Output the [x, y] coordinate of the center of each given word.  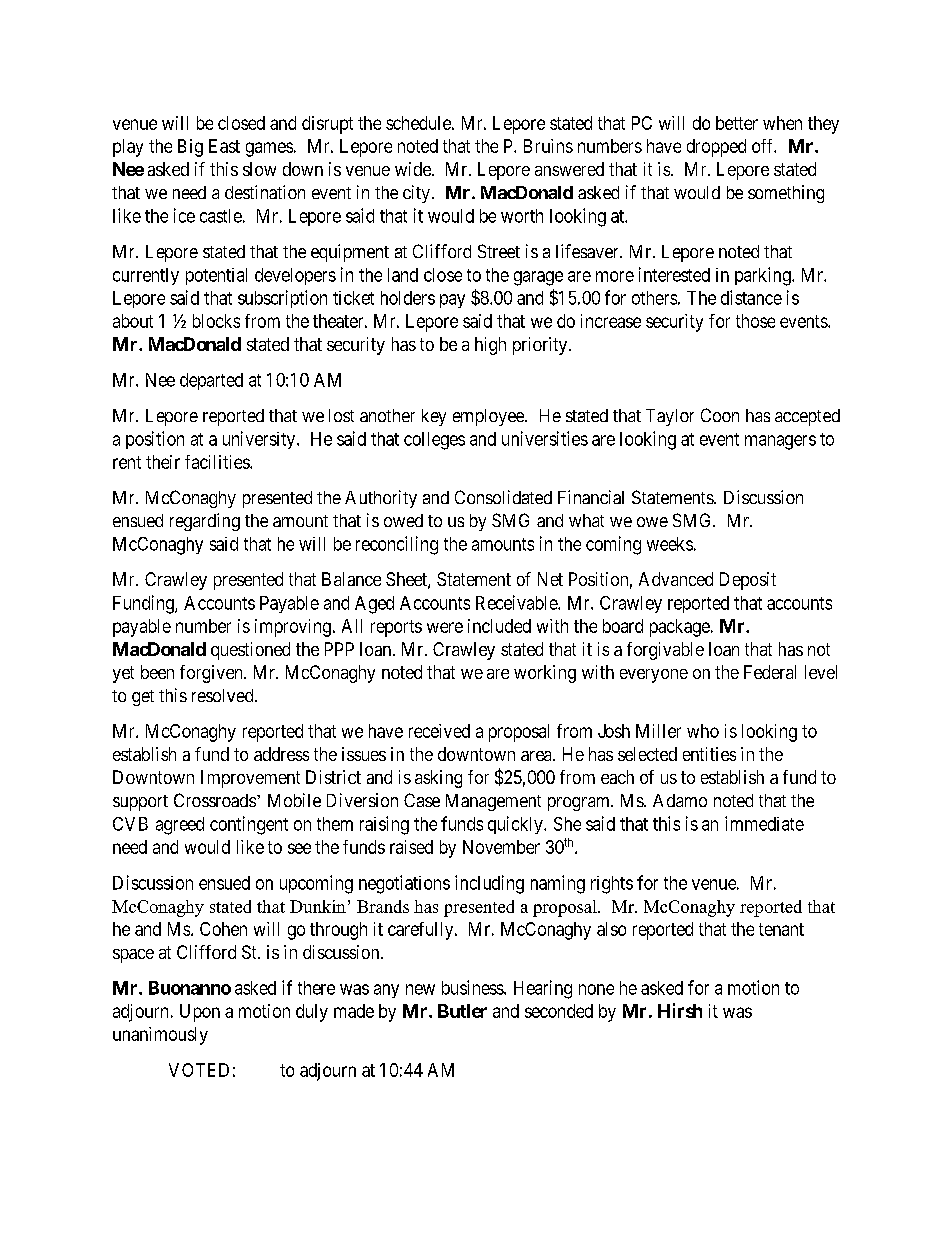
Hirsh [680, 1010]
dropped [716, 148]
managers [780, 442]
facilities [218, 462]
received [439, 731]
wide [414, 169]
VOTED [199, 1070]
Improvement [250, 779]
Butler [462, 1011]
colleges [434, 441]
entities [709, 754]
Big [190, 148]
